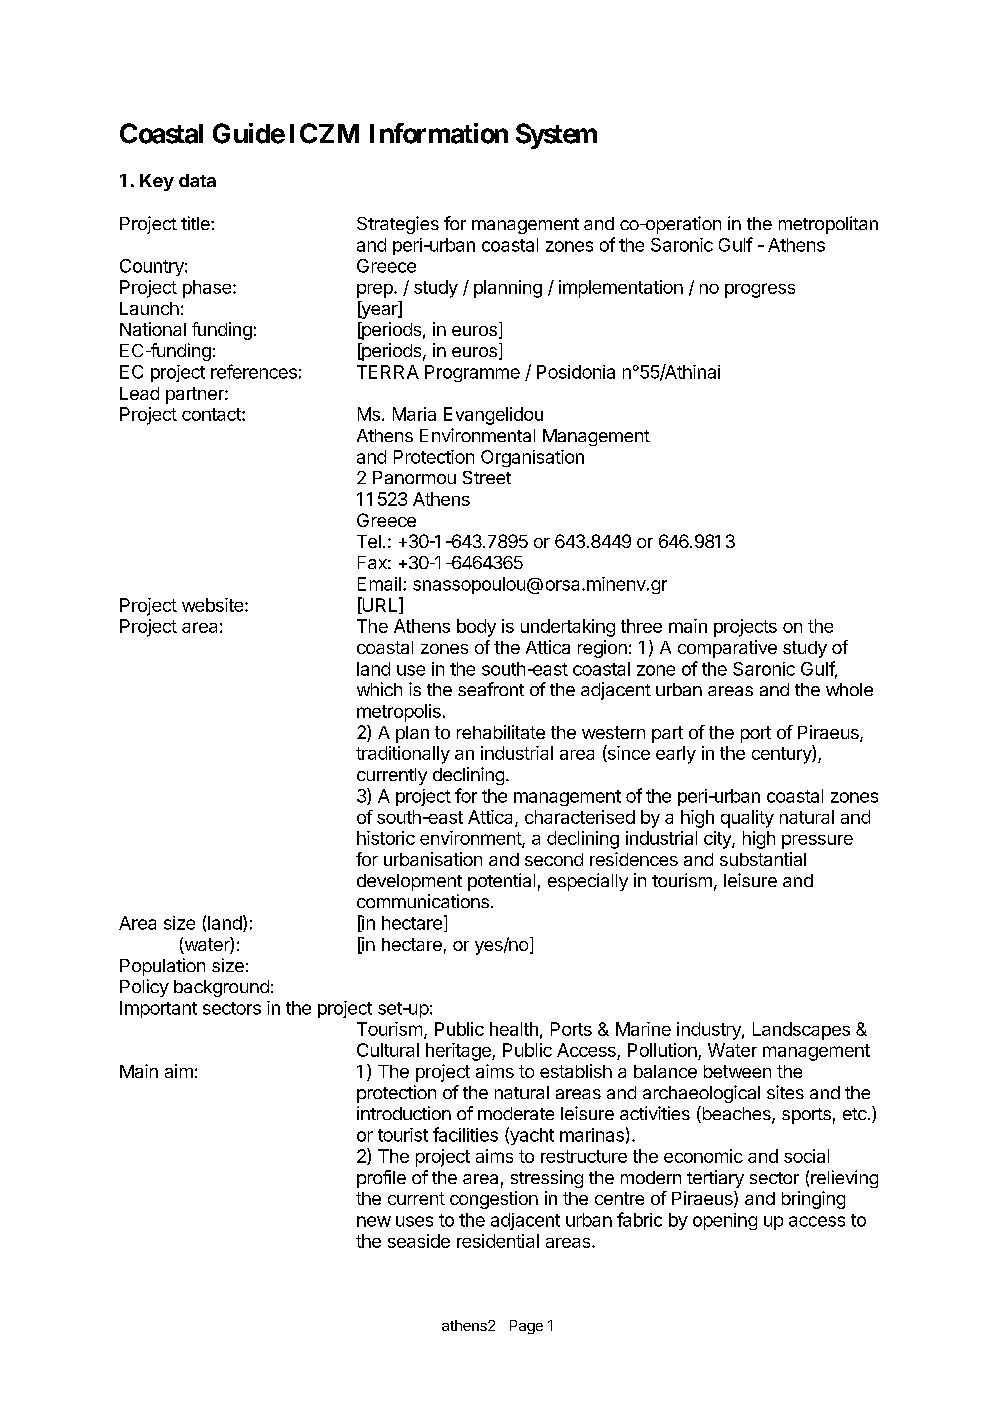 The width and height of the page is (997, 1411). I want to click on Page, so click(526, 1327).
